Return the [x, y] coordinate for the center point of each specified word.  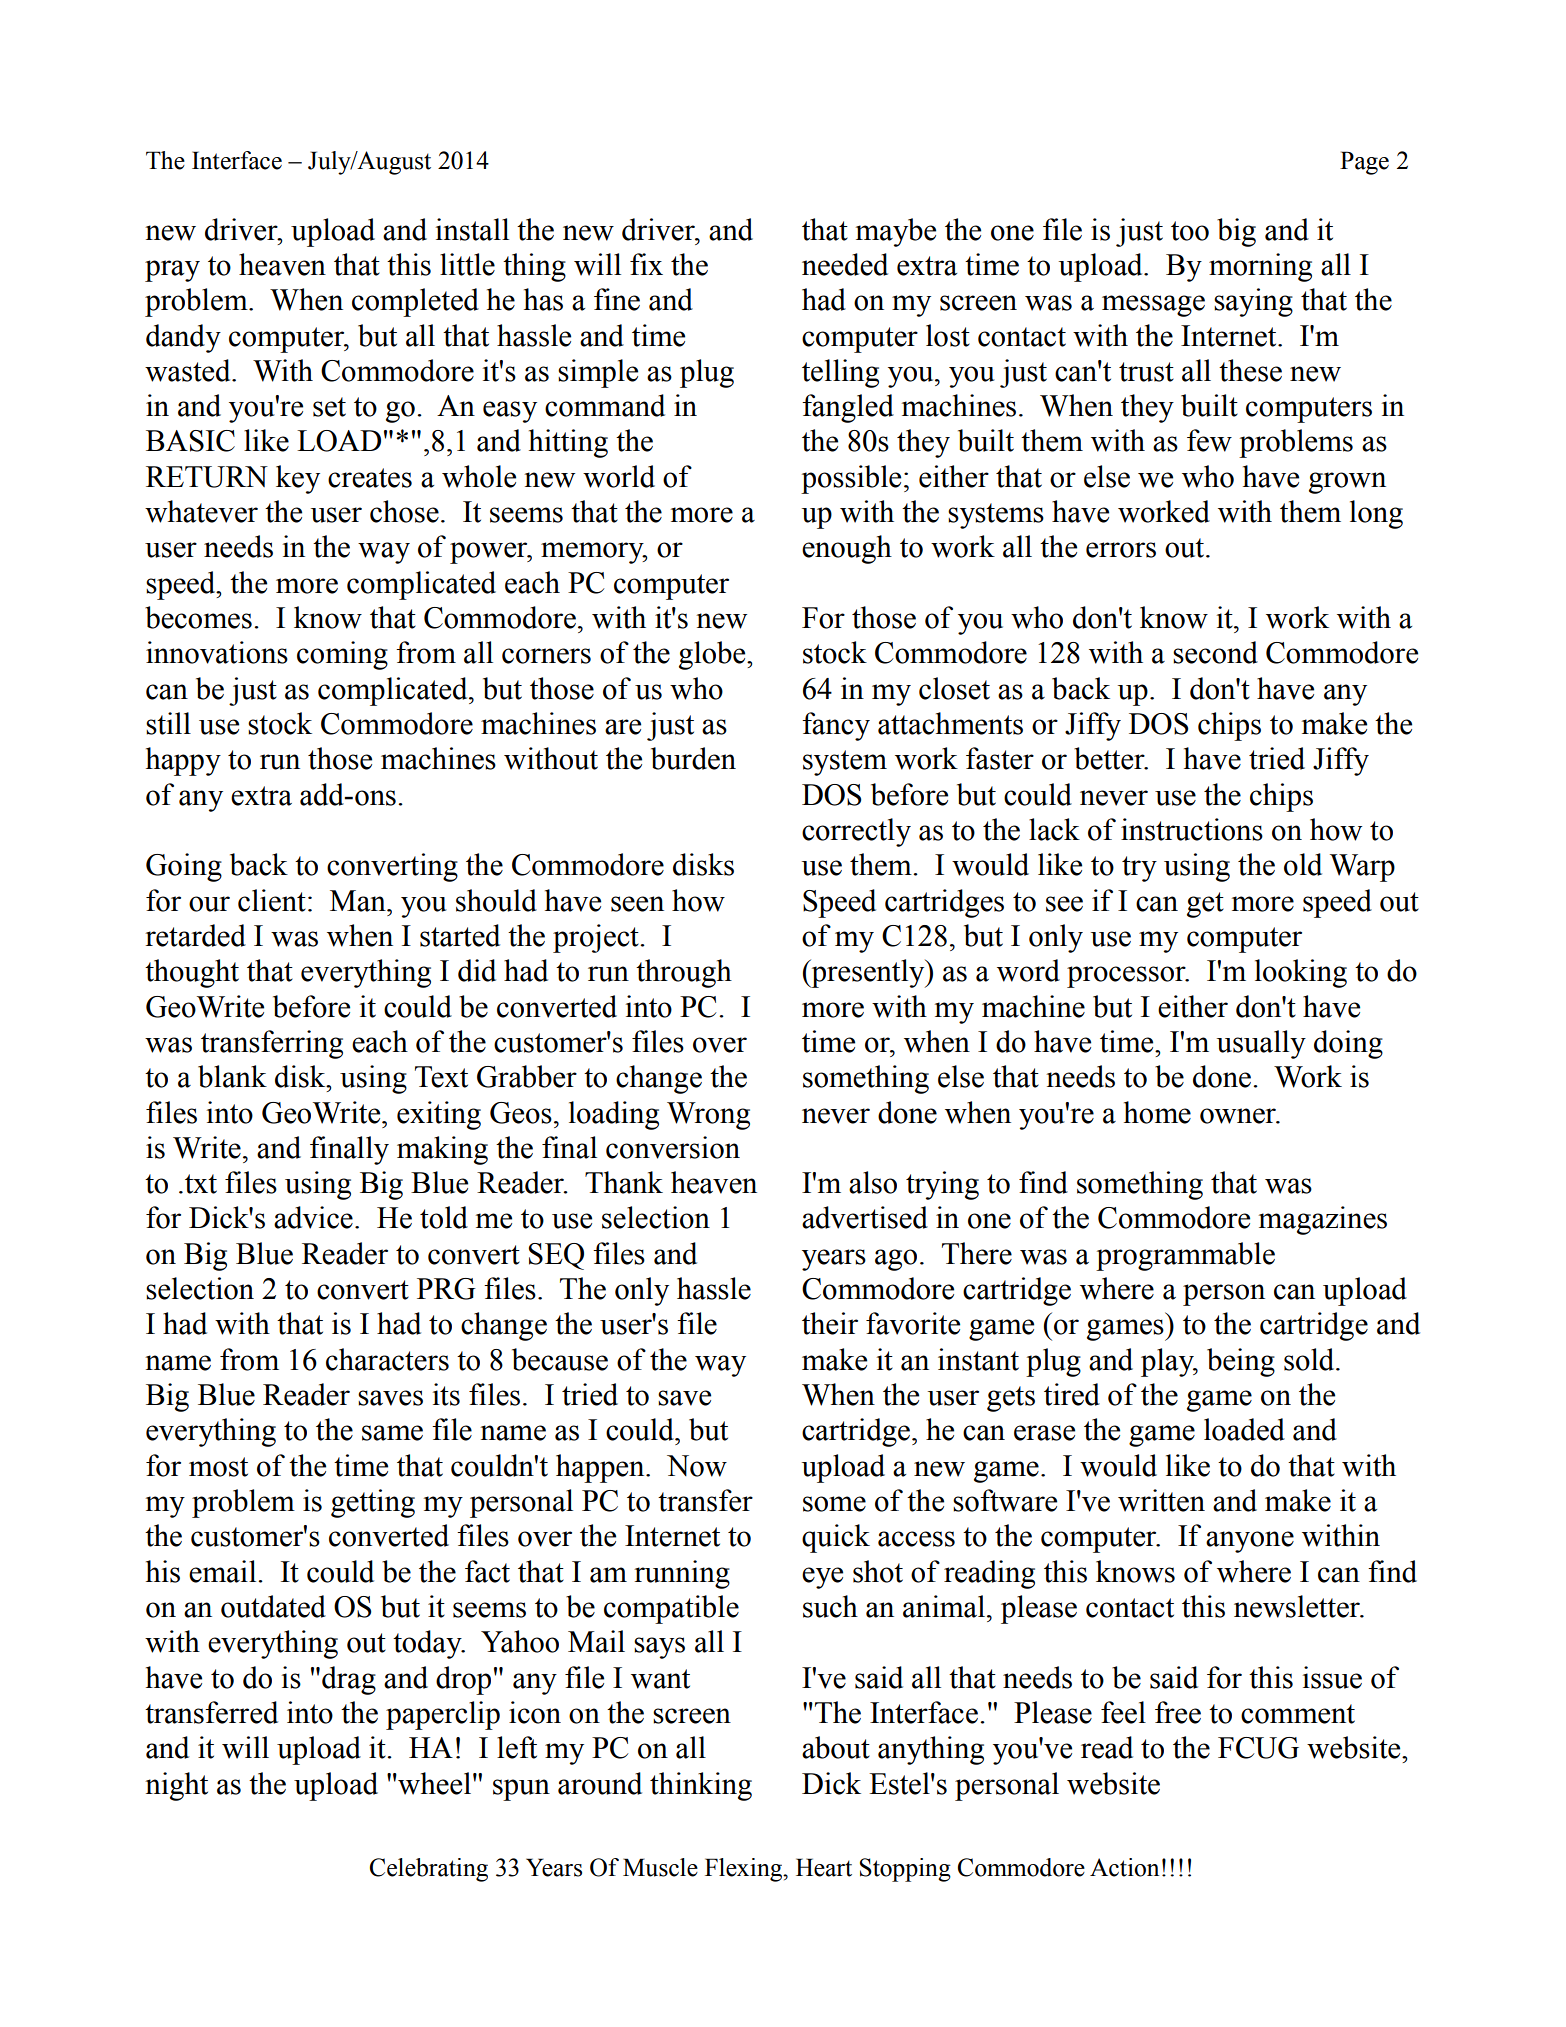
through [684, 973]
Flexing [745, 1870]
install [472, 229]
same [392, 1433]
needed [845, 264]
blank [232, 1076]
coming [342, 655]
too [1190, 231]
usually [1261, 1044]
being [1241, 1362]
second [1215, 652]
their [830, 1323]
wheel [433, 1783]
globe [713, 655]
